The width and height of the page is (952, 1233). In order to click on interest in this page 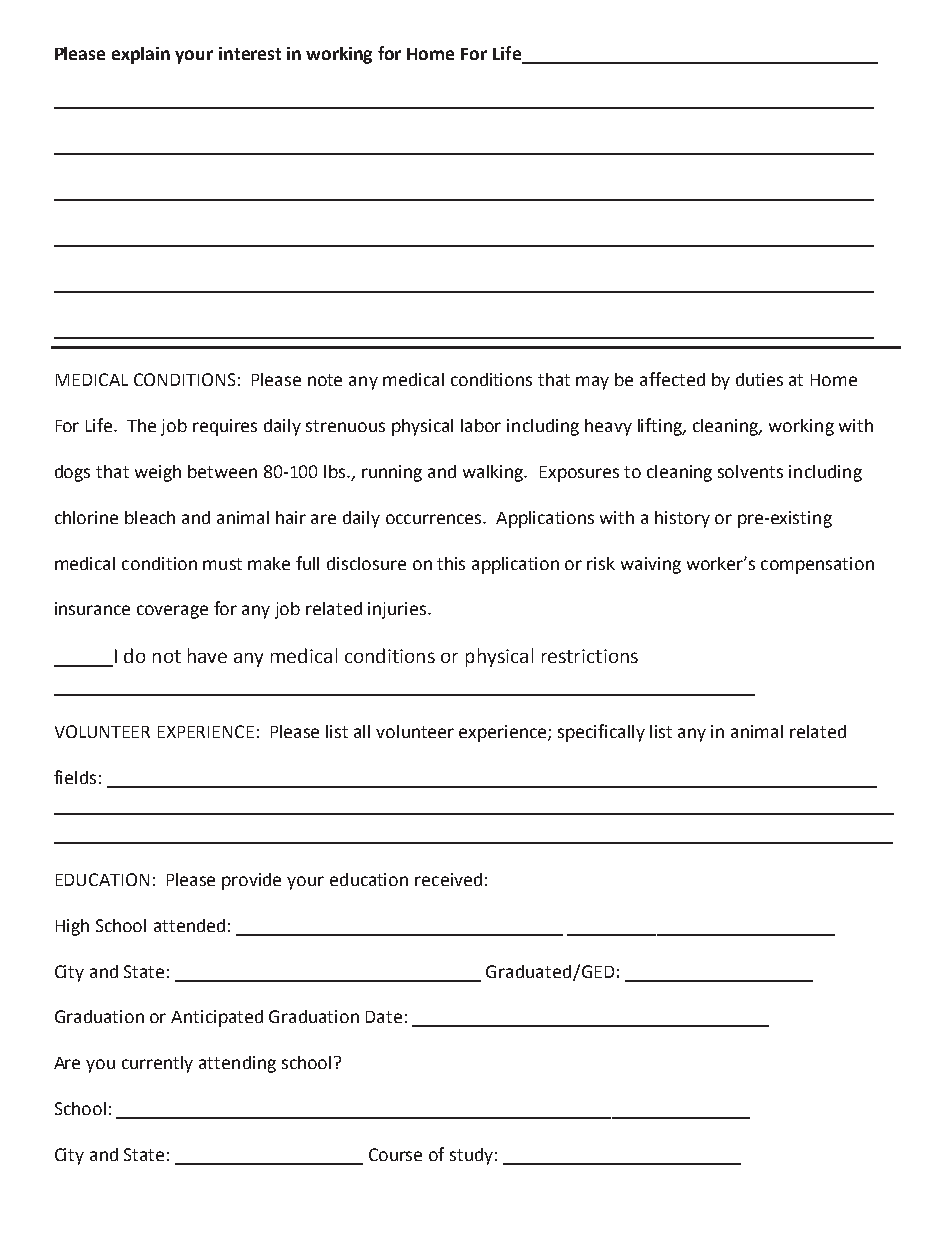, I will do `click(250, 53)`.
